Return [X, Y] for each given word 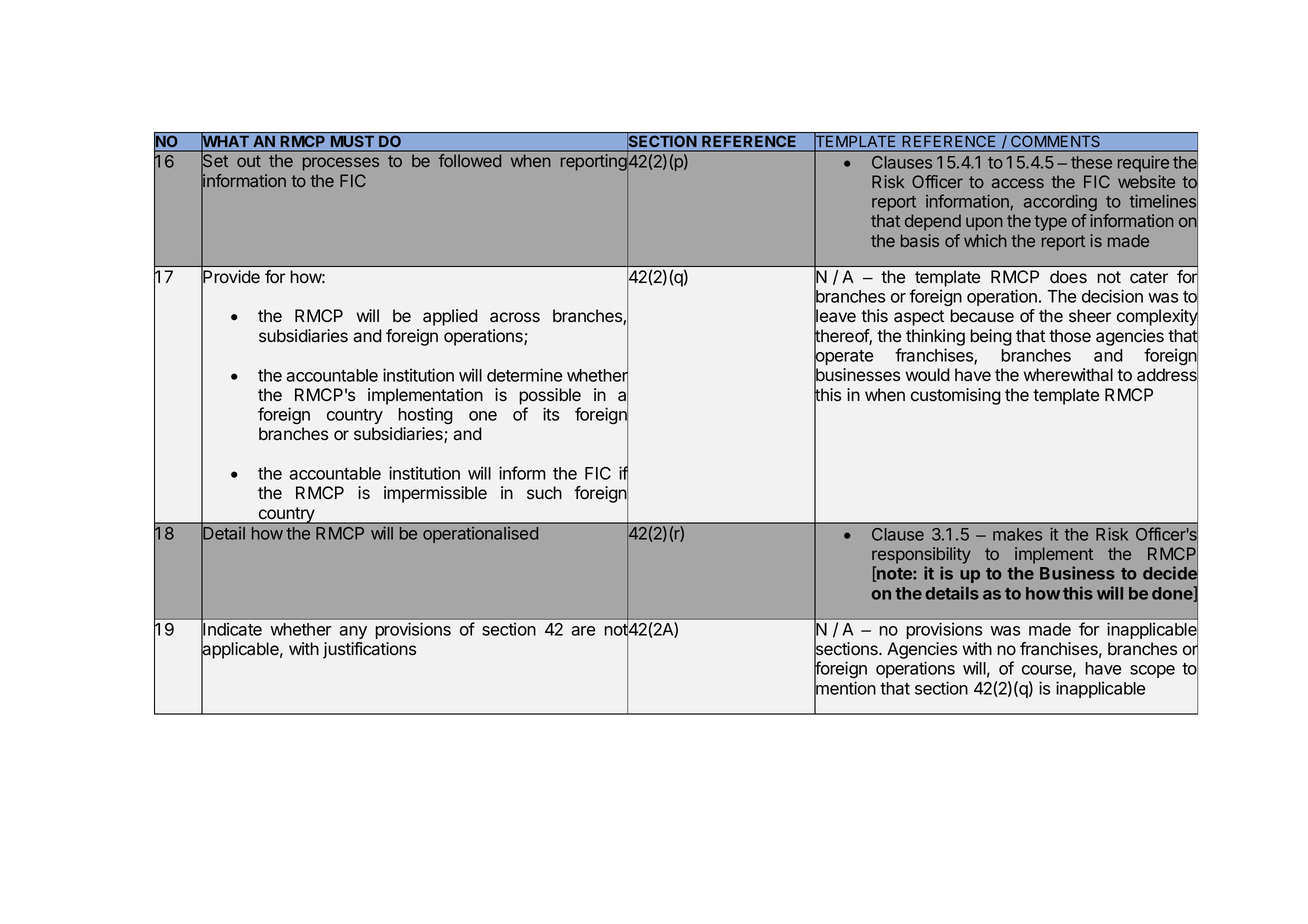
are [583, 631]
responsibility [921, 555]
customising [956, 396]
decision [1112, 296]
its [551, 414]
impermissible [435, 494]
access [1018, 183]
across [515, 317]
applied [450, 317]
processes [341, 164]
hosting [425, 415]
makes [1017, 534]
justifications [369, 650]
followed [469, 160]
